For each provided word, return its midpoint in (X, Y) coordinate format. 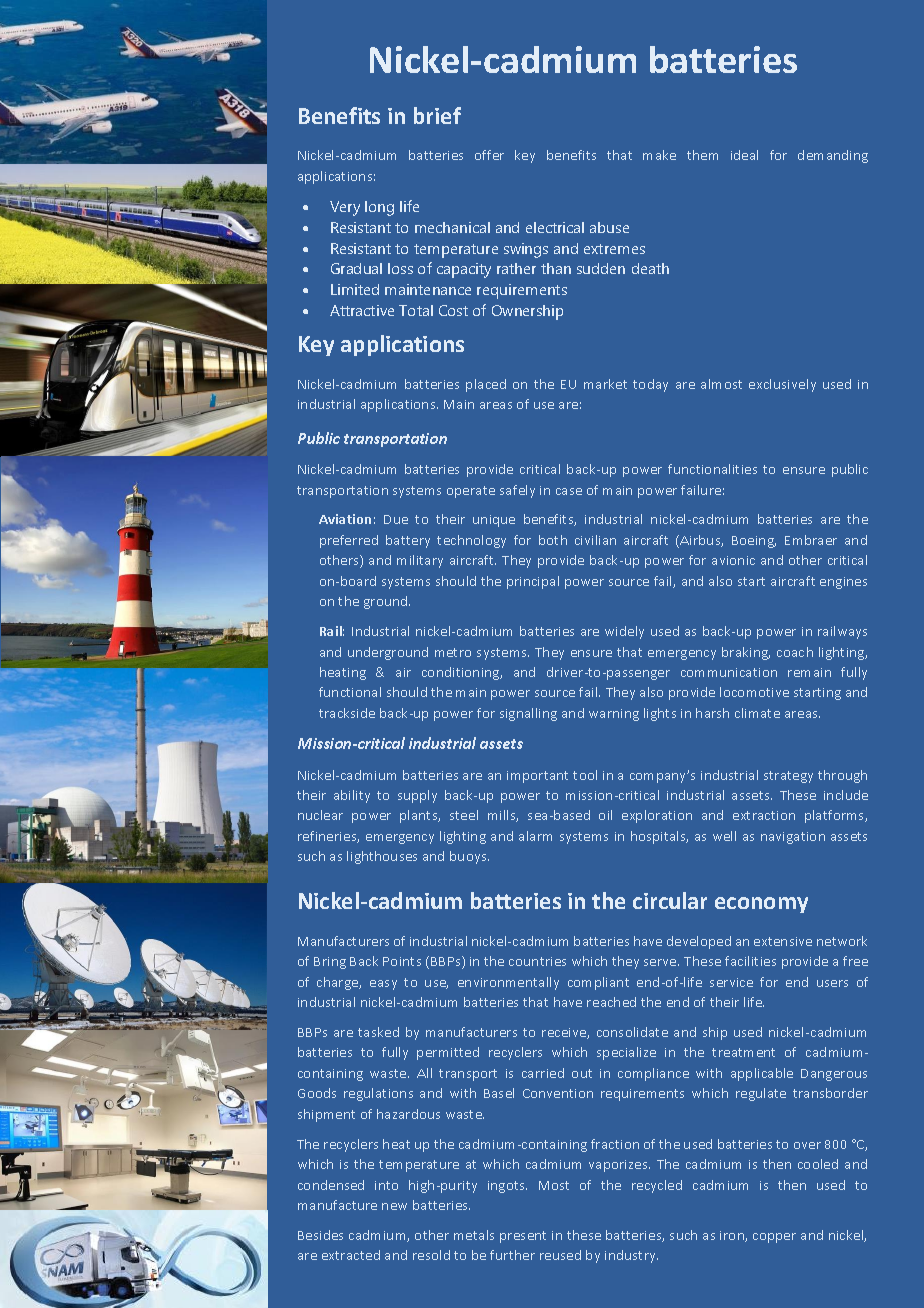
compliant (598, 983)
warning (614, 715)
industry (631, 1256)
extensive (783, 941)
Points (402, 961)
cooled (818, 1164)
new (394, 1206)
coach (795, 652)
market (605, 384)
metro (453, 652)
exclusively (782, 385)
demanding (833, 156)
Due (396, 519)
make (659, 155)
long (379, 208)
